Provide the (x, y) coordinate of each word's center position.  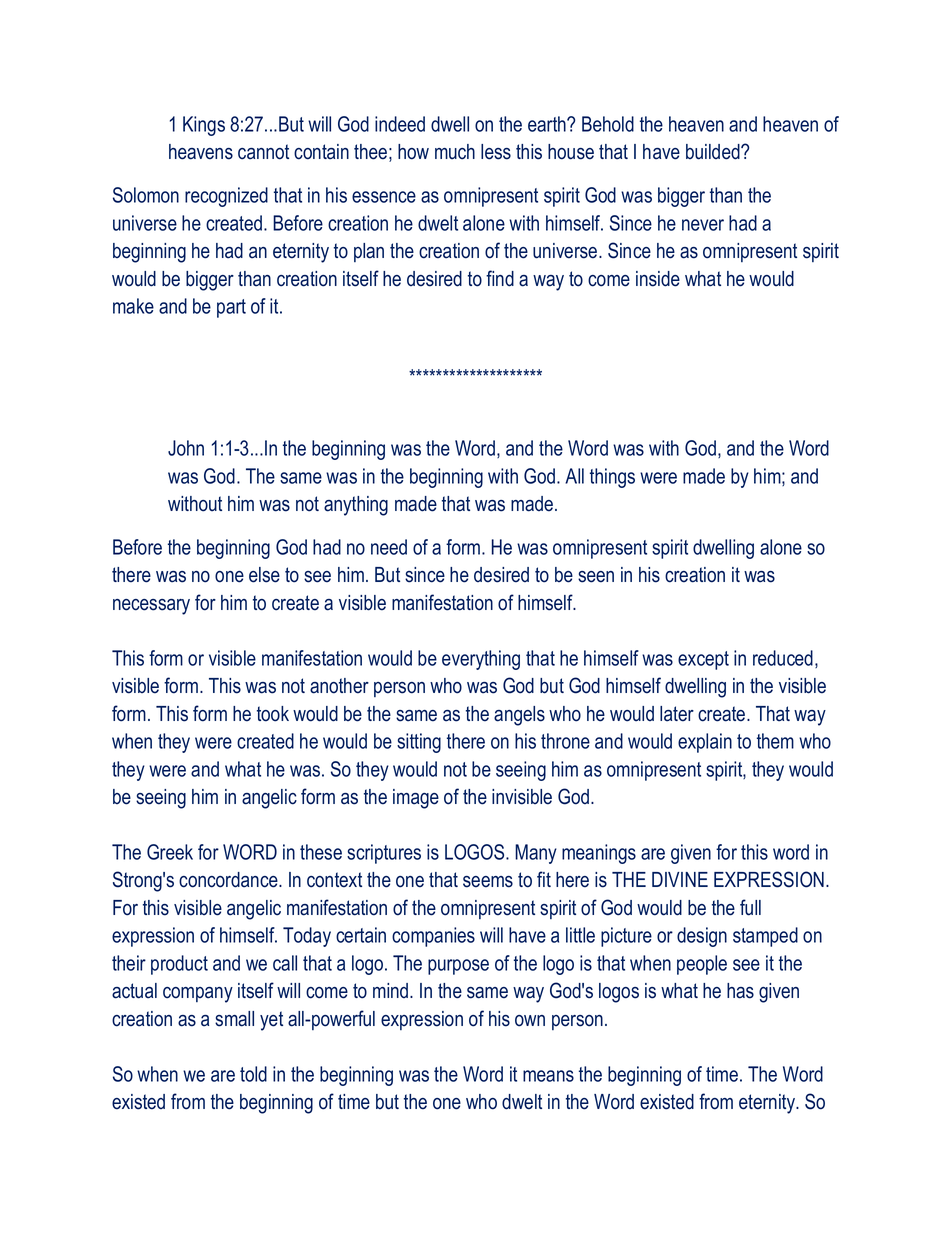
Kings (204, 126)
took (273, 714)
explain (705, 743)
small (234, 1019)
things (612, 478)
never (703, 225)
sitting (419, 743)
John (186, 448)
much (455, 152)
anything (356, 506)
